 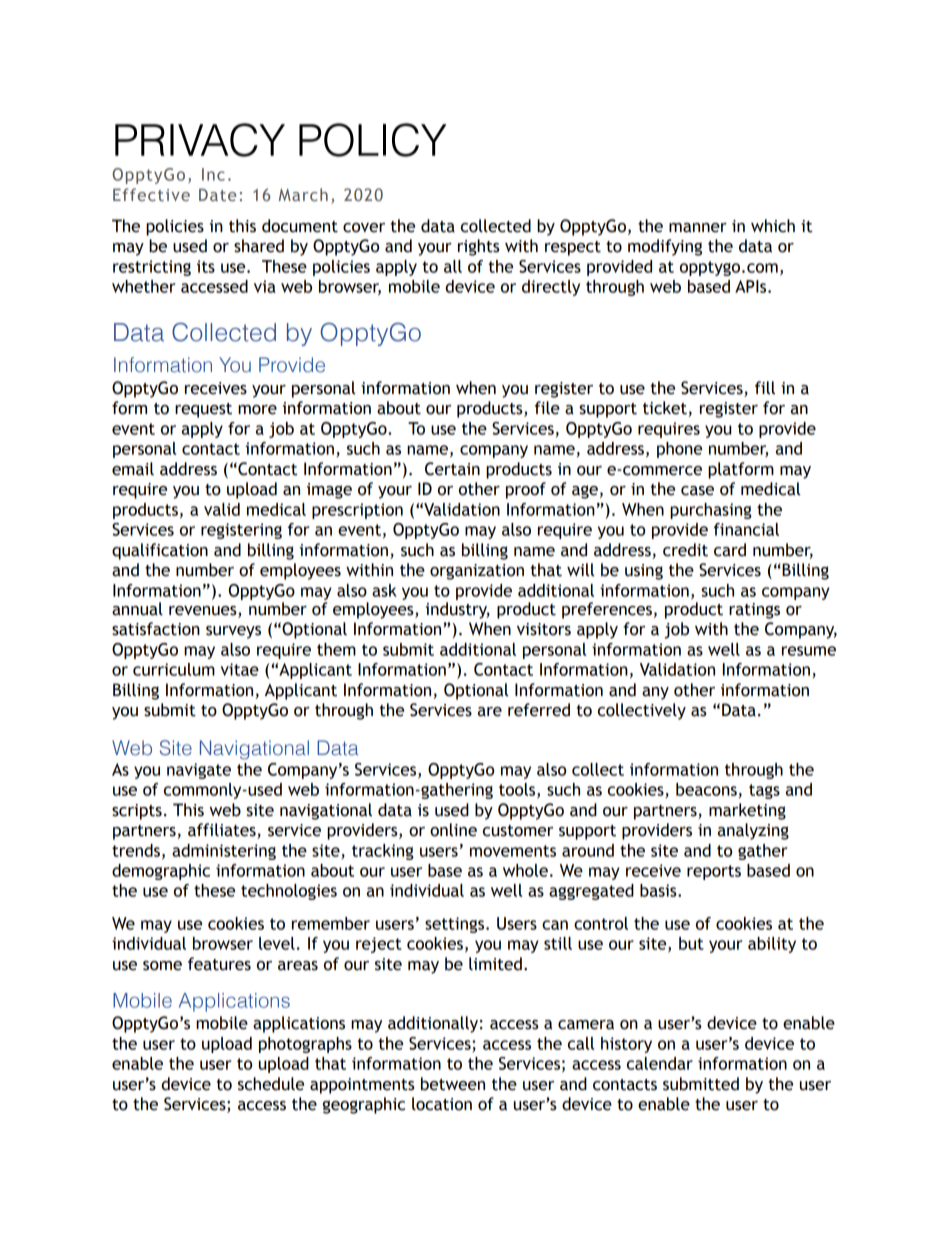 What do you see at coordinates (698, 228) in the screenshot?
I see `manner` at bounding box center [698, 228].
